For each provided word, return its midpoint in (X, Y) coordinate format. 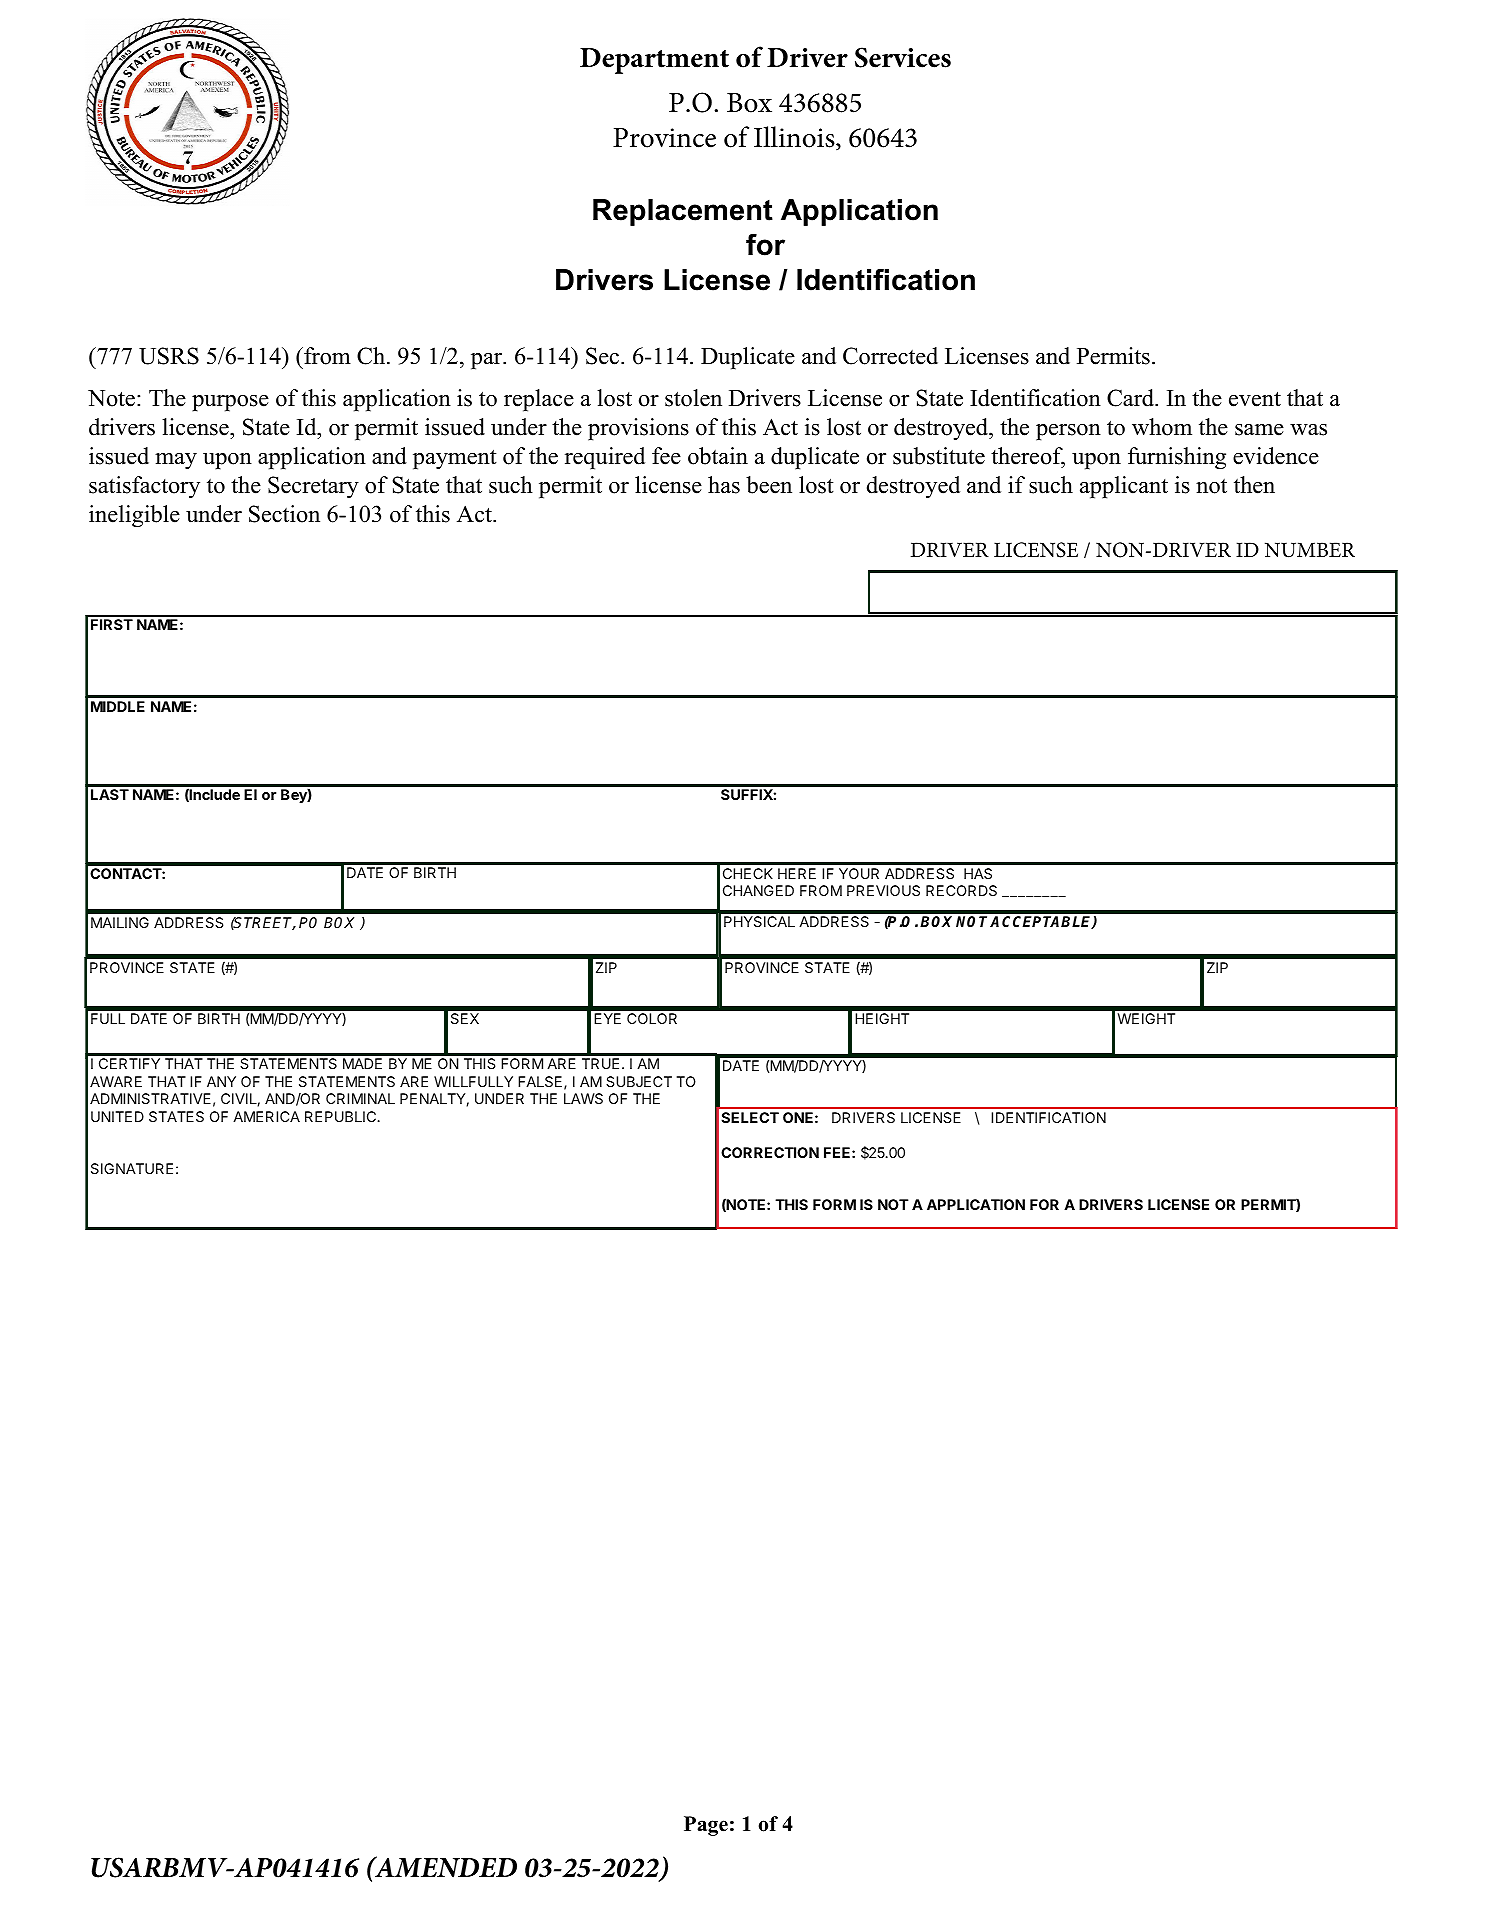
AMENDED (445, 1867)
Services (903, 57)
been (769, 485)
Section (284, 514)
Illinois (795, 138)
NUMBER (1310, 550)
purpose (230, 403)
